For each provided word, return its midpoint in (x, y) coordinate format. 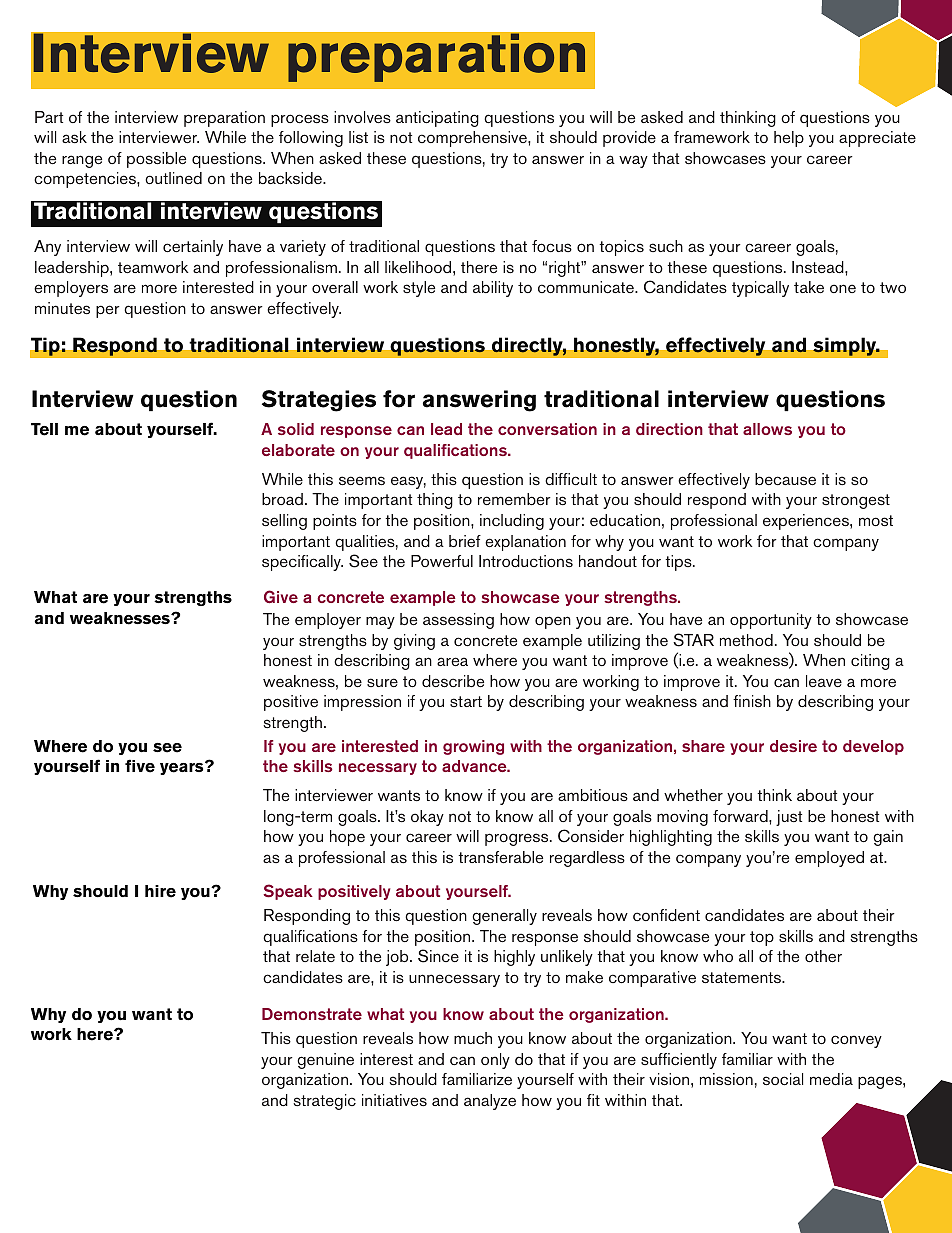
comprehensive (473, 139)
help (789, 139)
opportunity (771, 621)
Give (281, 597)
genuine (325, 1061)
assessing (458, 621)
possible (156, 160)
